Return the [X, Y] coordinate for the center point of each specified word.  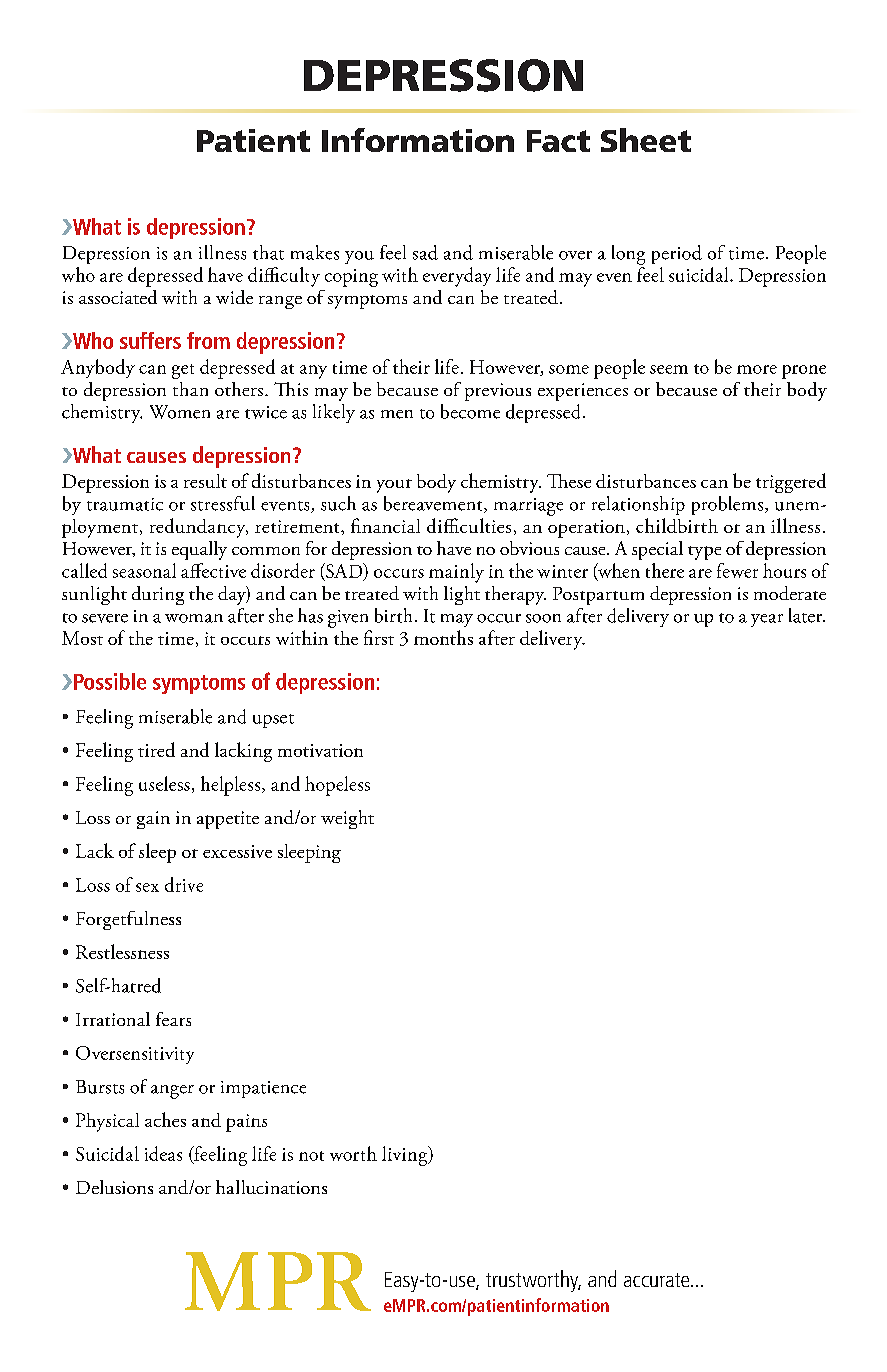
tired [156, 749]
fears [173, 1019]
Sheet [646, 140]
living [406, 1156]
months [443, 637]
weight [347, 819]
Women [180, 412]
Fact [558, 141]
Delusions [114, 1187]
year [767, 620]
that [268, 252]
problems [729, 505]
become [470, 411]
